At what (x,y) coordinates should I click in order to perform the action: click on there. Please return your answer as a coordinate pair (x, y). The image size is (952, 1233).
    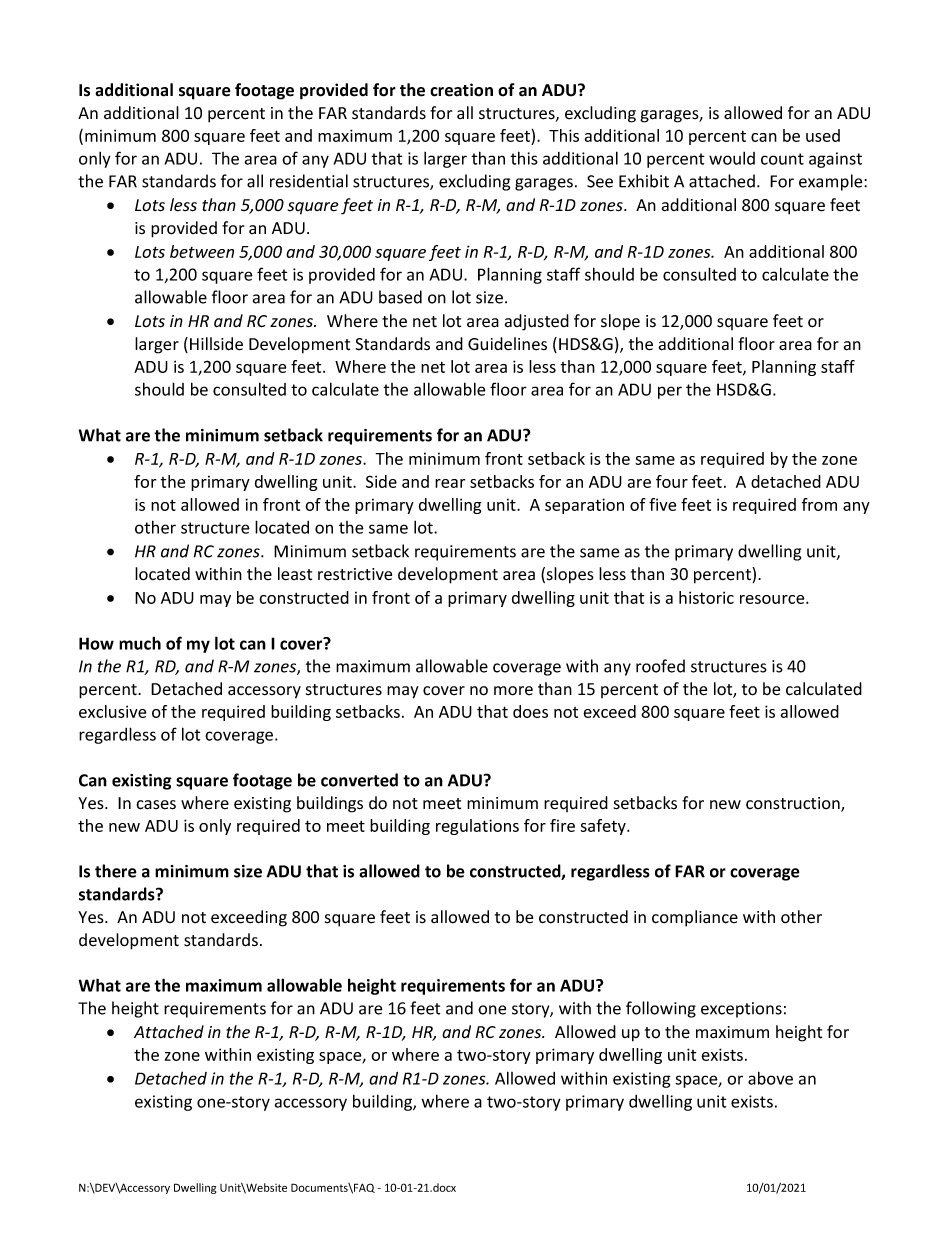
    Looking at the image, I should click on (116, 871).
